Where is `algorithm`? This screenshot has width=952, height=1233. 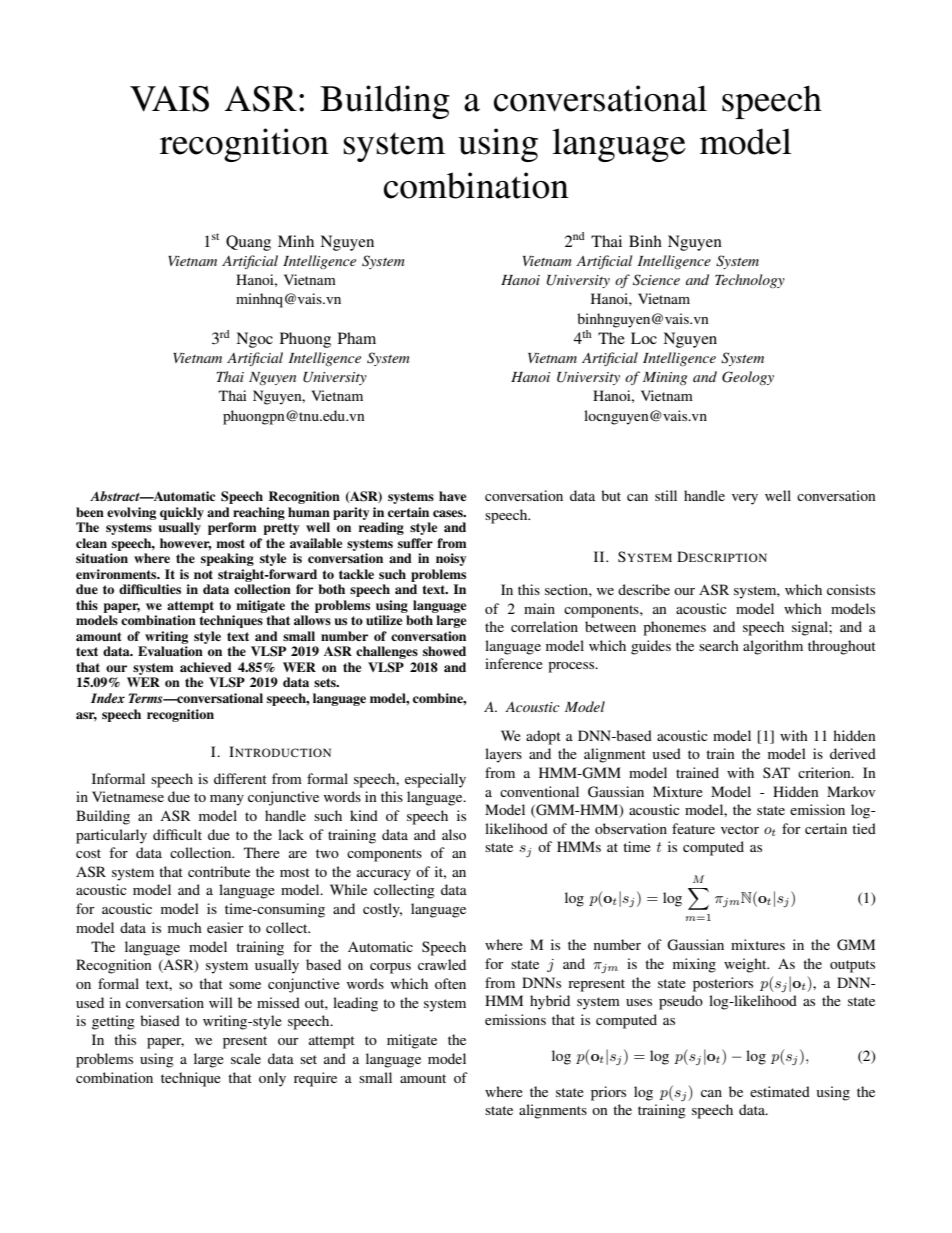
algorithm is located at coordinates (773, 647).
